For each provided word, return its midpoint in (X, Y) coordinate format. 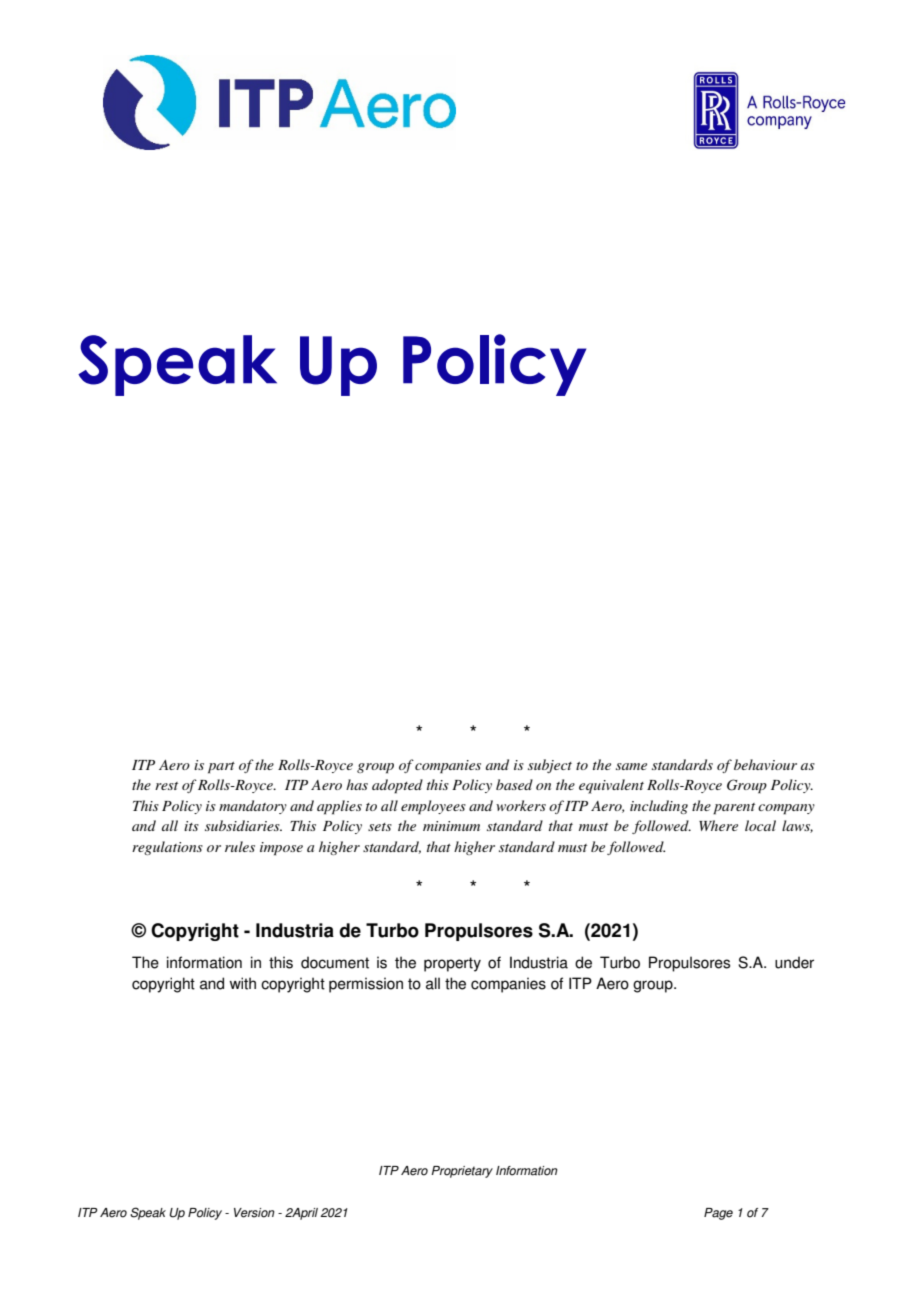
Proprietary (462, 1172)
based (514, 784)
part (221, 768)
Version (254, 1213)
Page (718, 1214)
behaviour (765, 764)
